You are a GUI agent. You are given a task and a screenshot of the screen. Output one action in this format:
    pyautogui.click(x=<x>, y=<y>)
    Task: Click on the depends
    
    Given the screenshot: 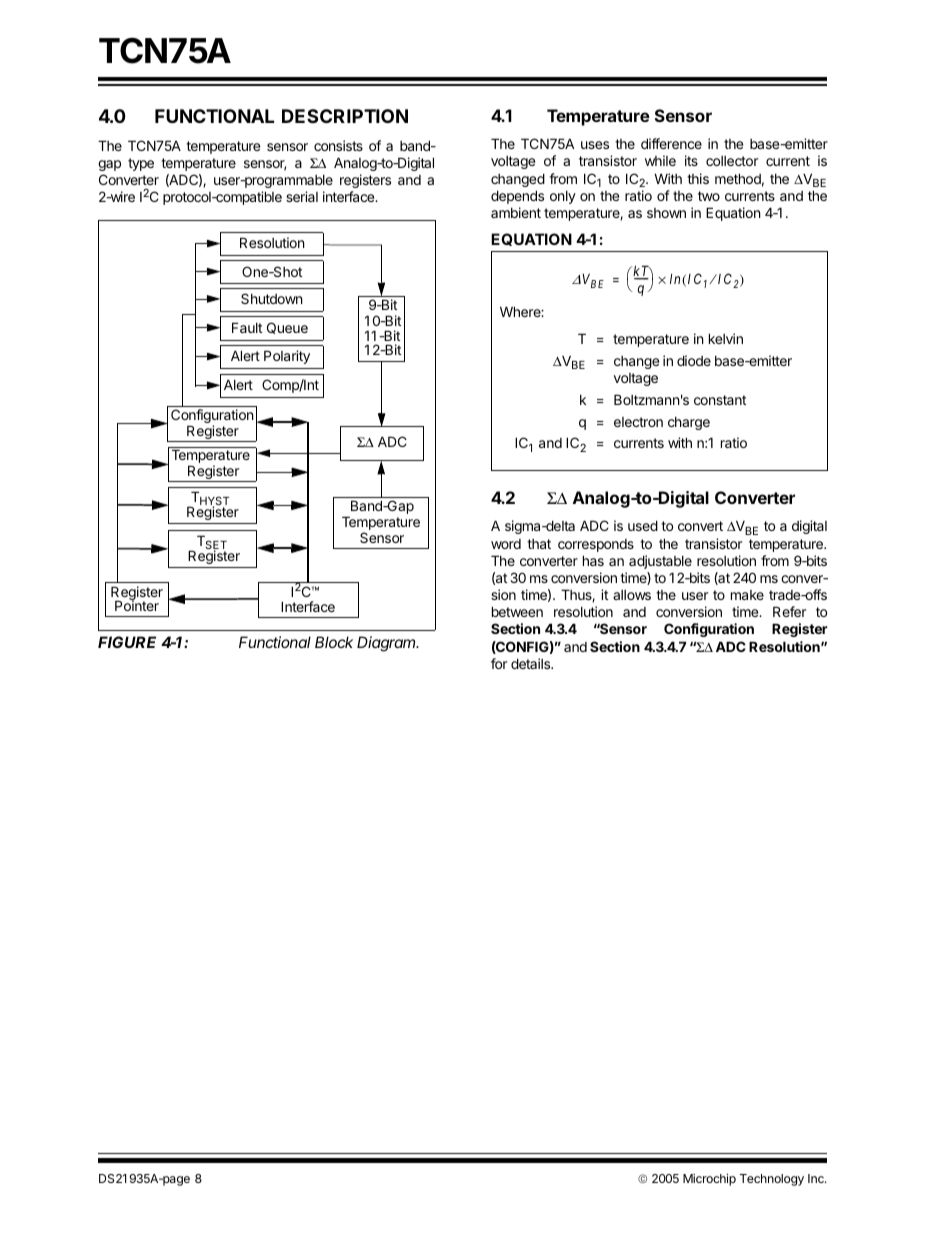 What is the action you would take?
    pyautogui.click(x=517, y=197)
